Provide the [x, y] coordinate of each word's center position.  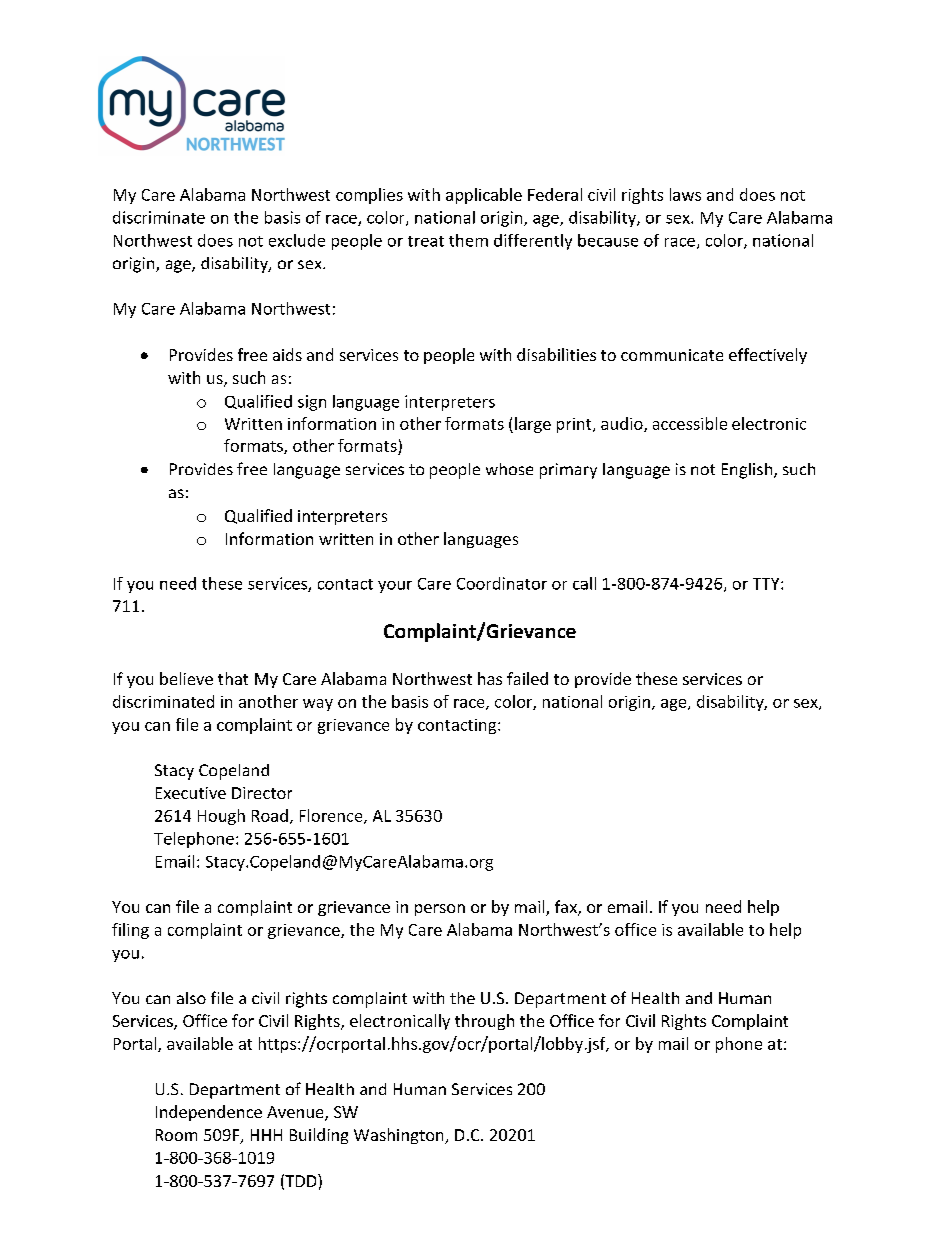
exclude [297, 240]
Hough [221, 817]
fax [567, 908]
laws [685, 194]
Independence [209, 1113]
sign [312, 403]
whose [509, 469]
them [468, 240]
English [748, 471]
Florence [332, 816]
